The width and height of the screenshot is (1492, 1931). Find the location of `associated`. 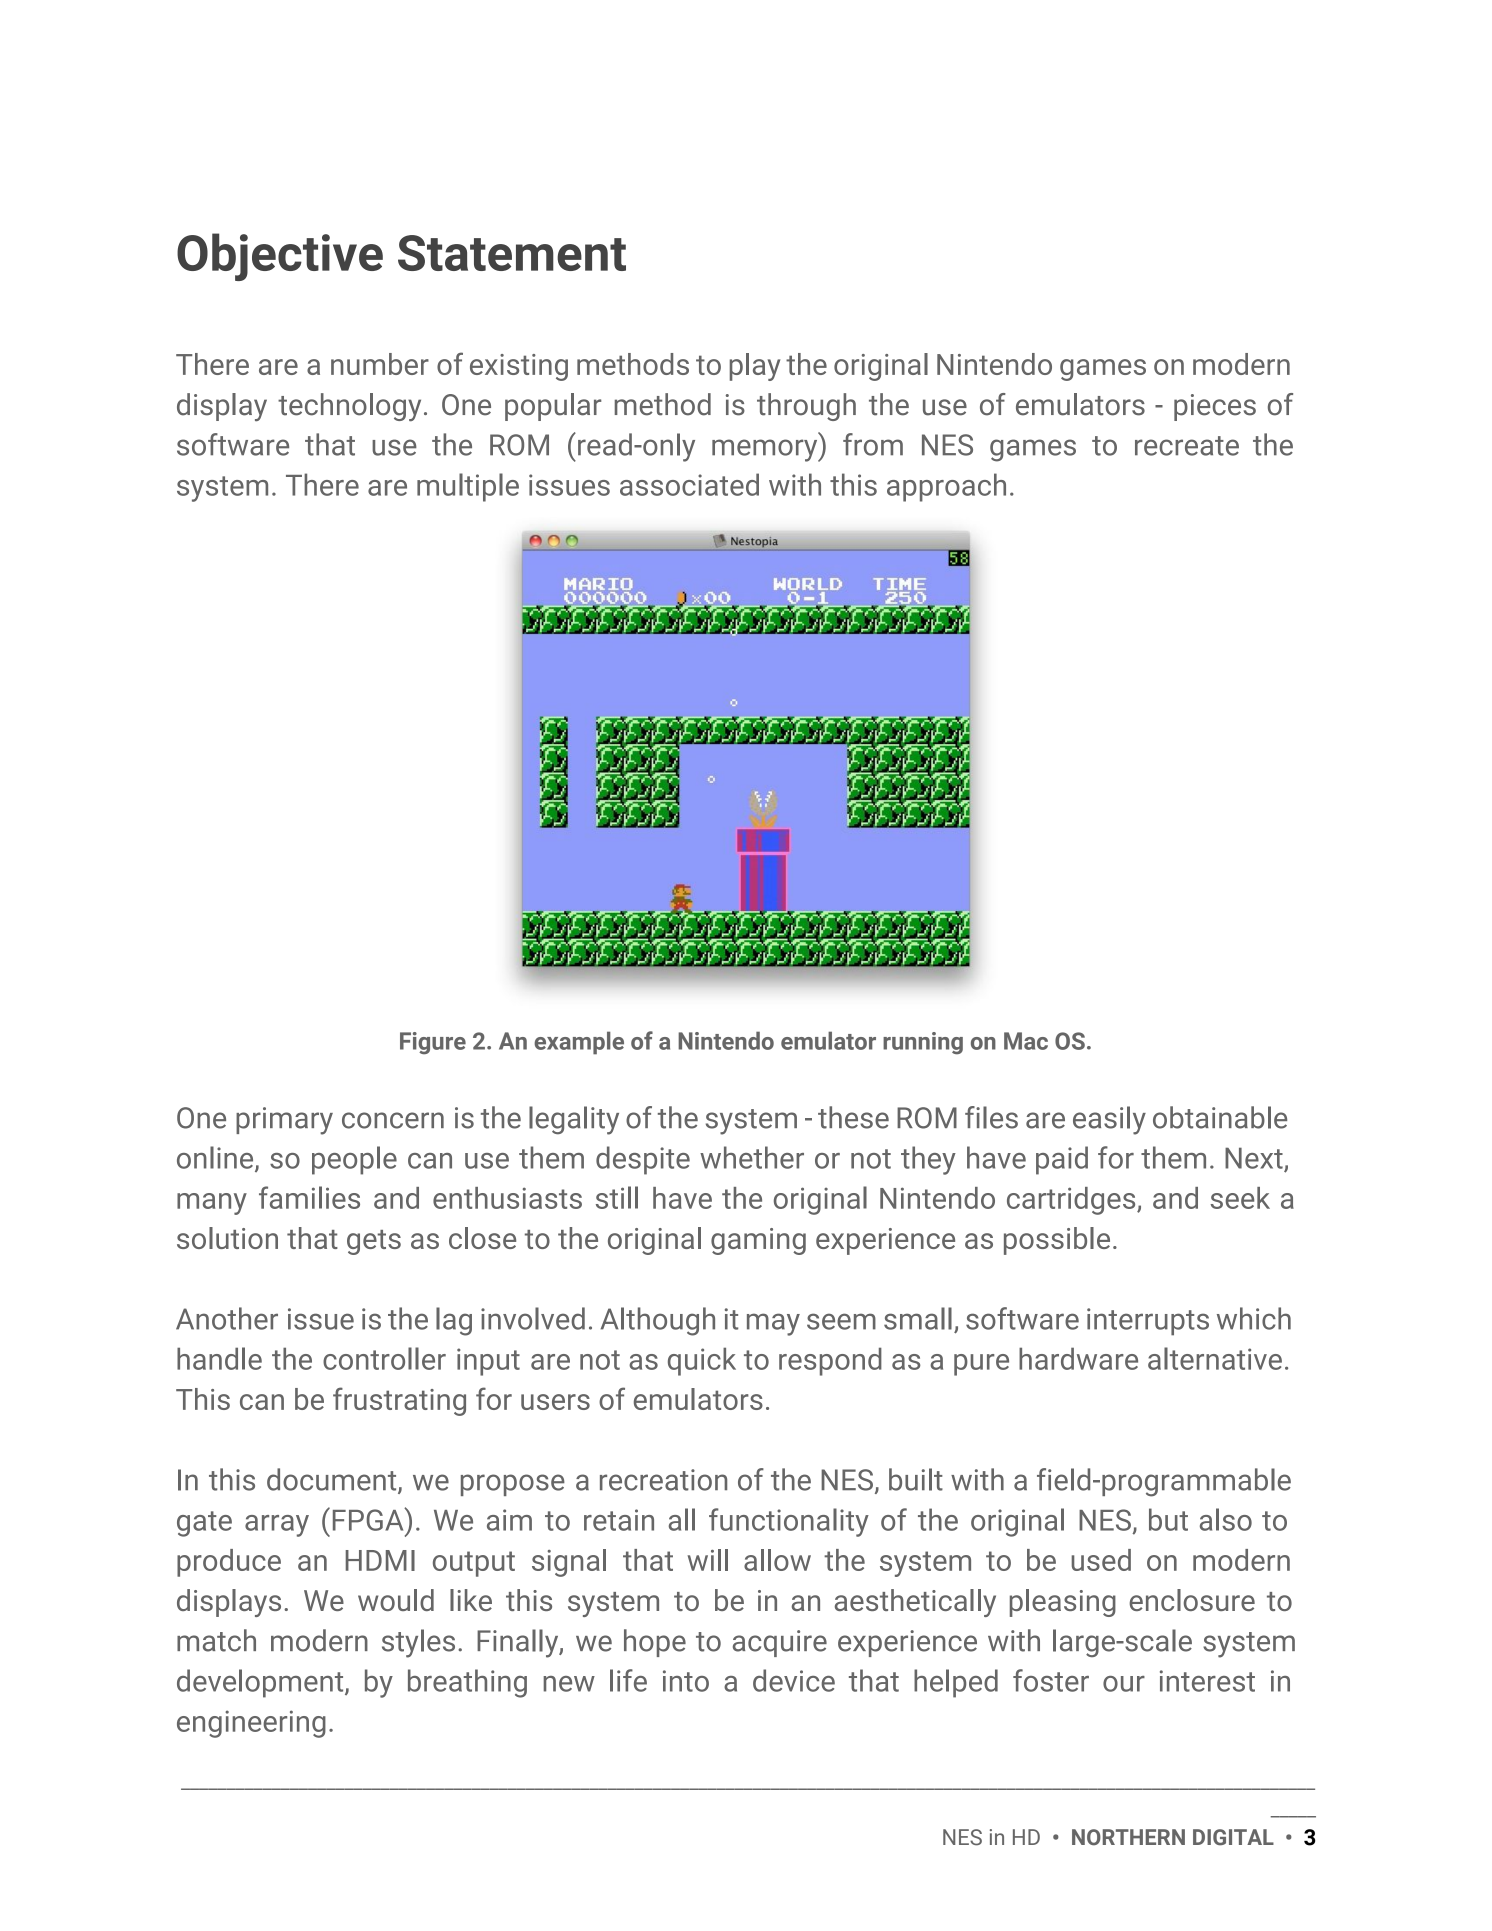

associated is located at coordinates (689, 484).
